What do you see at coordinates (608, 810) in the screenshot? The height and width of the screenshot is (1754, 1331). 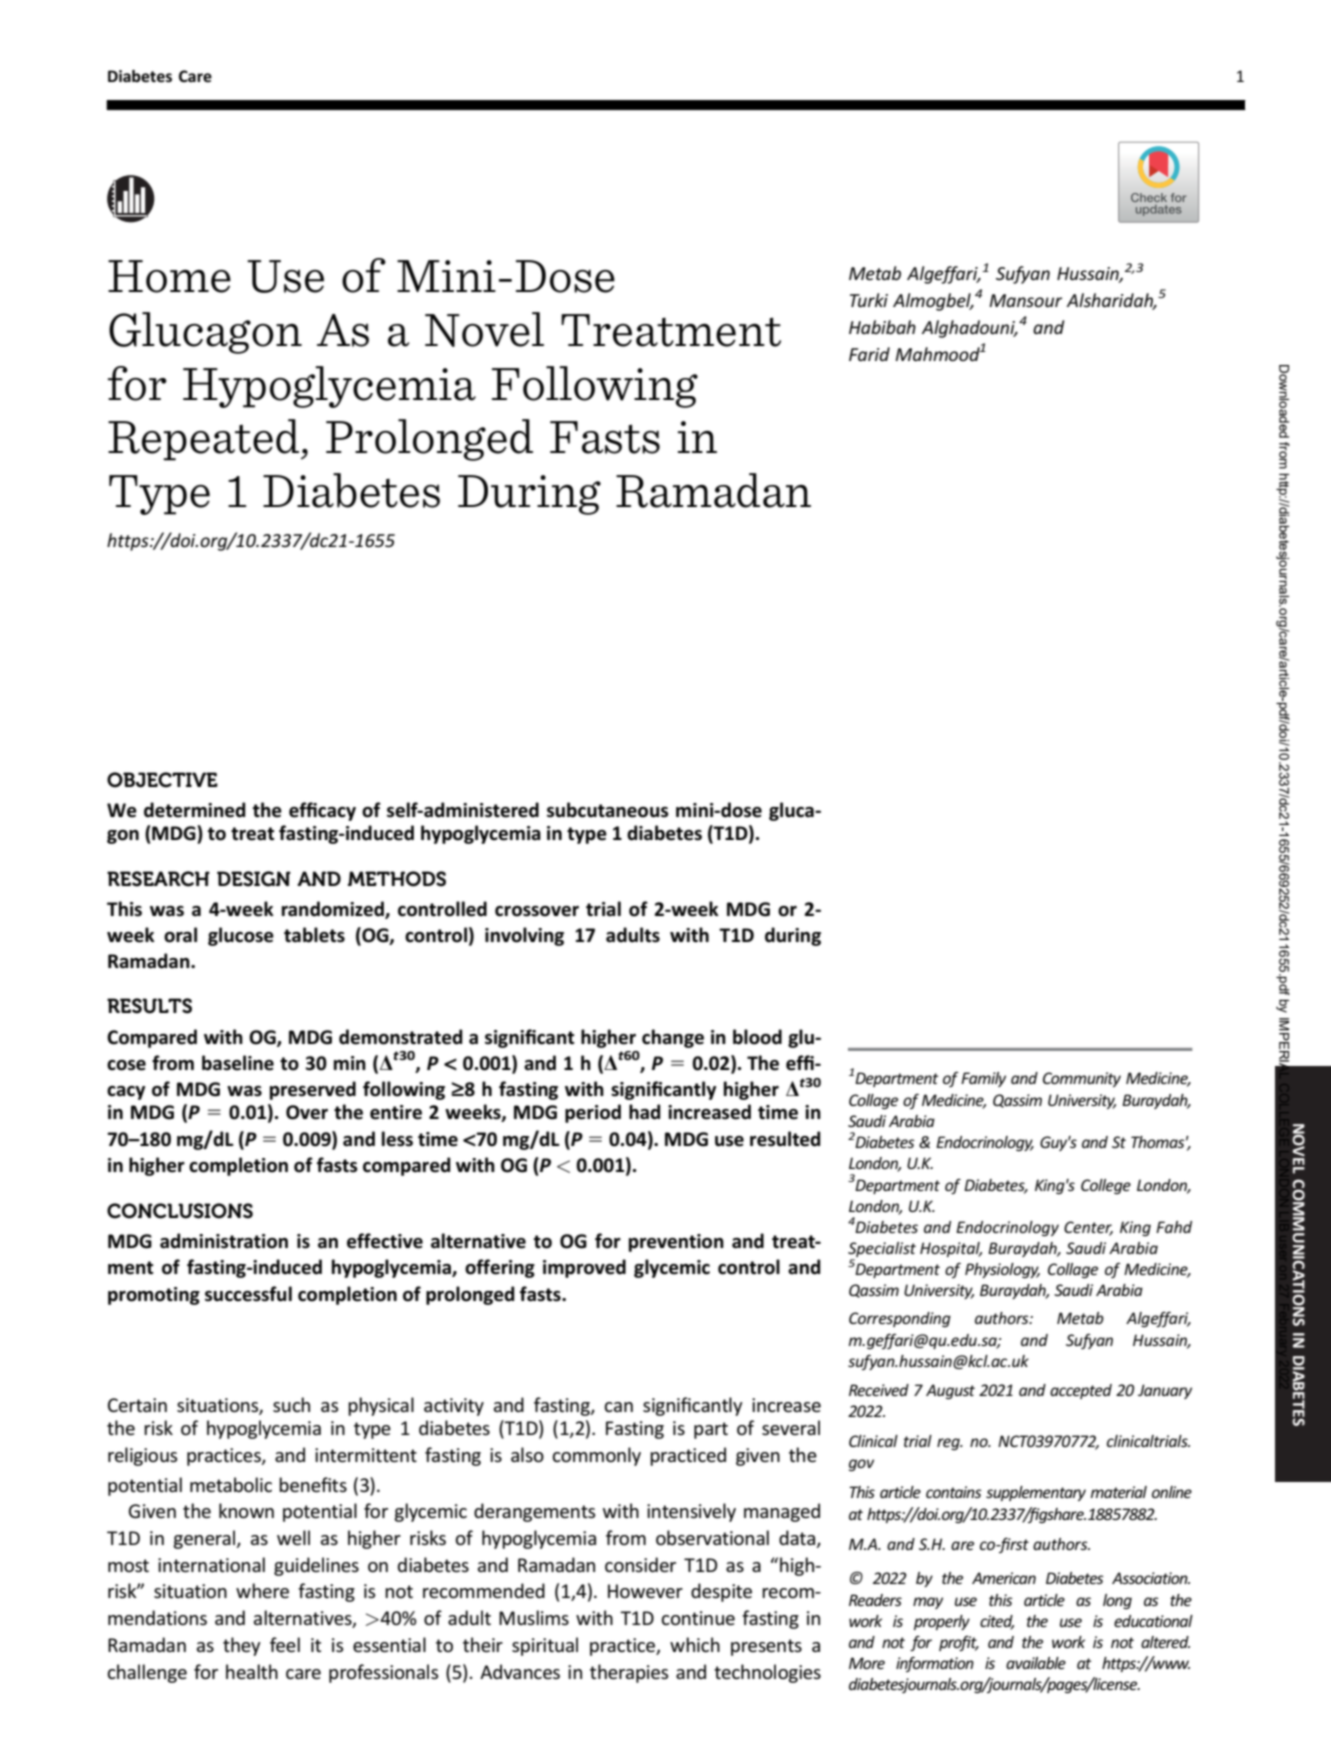 I see `subcutaneous` at bounding box center [608, 810].
